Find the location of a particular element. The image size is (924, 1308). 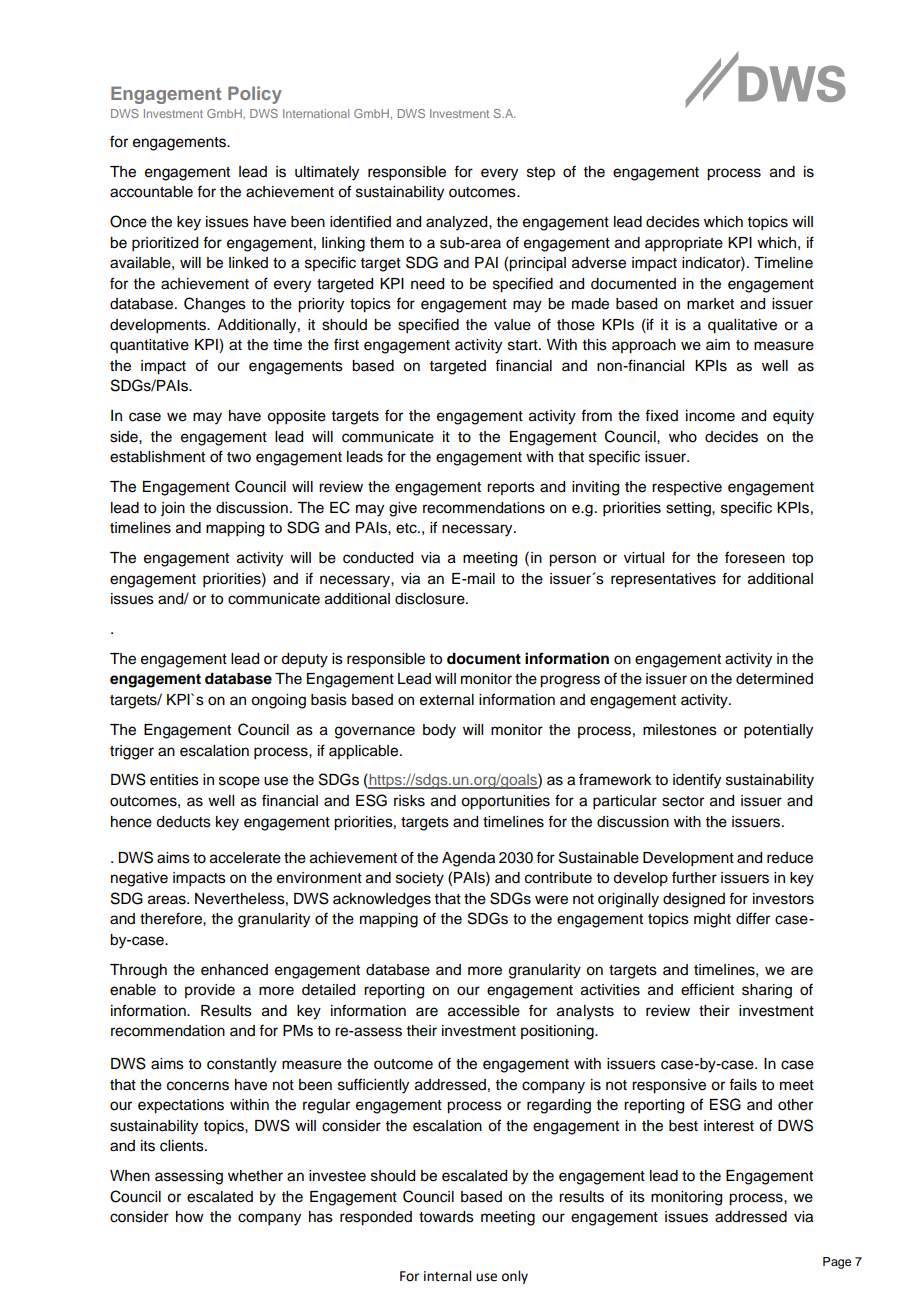

disclosure is located at coordinates (431, 599).
